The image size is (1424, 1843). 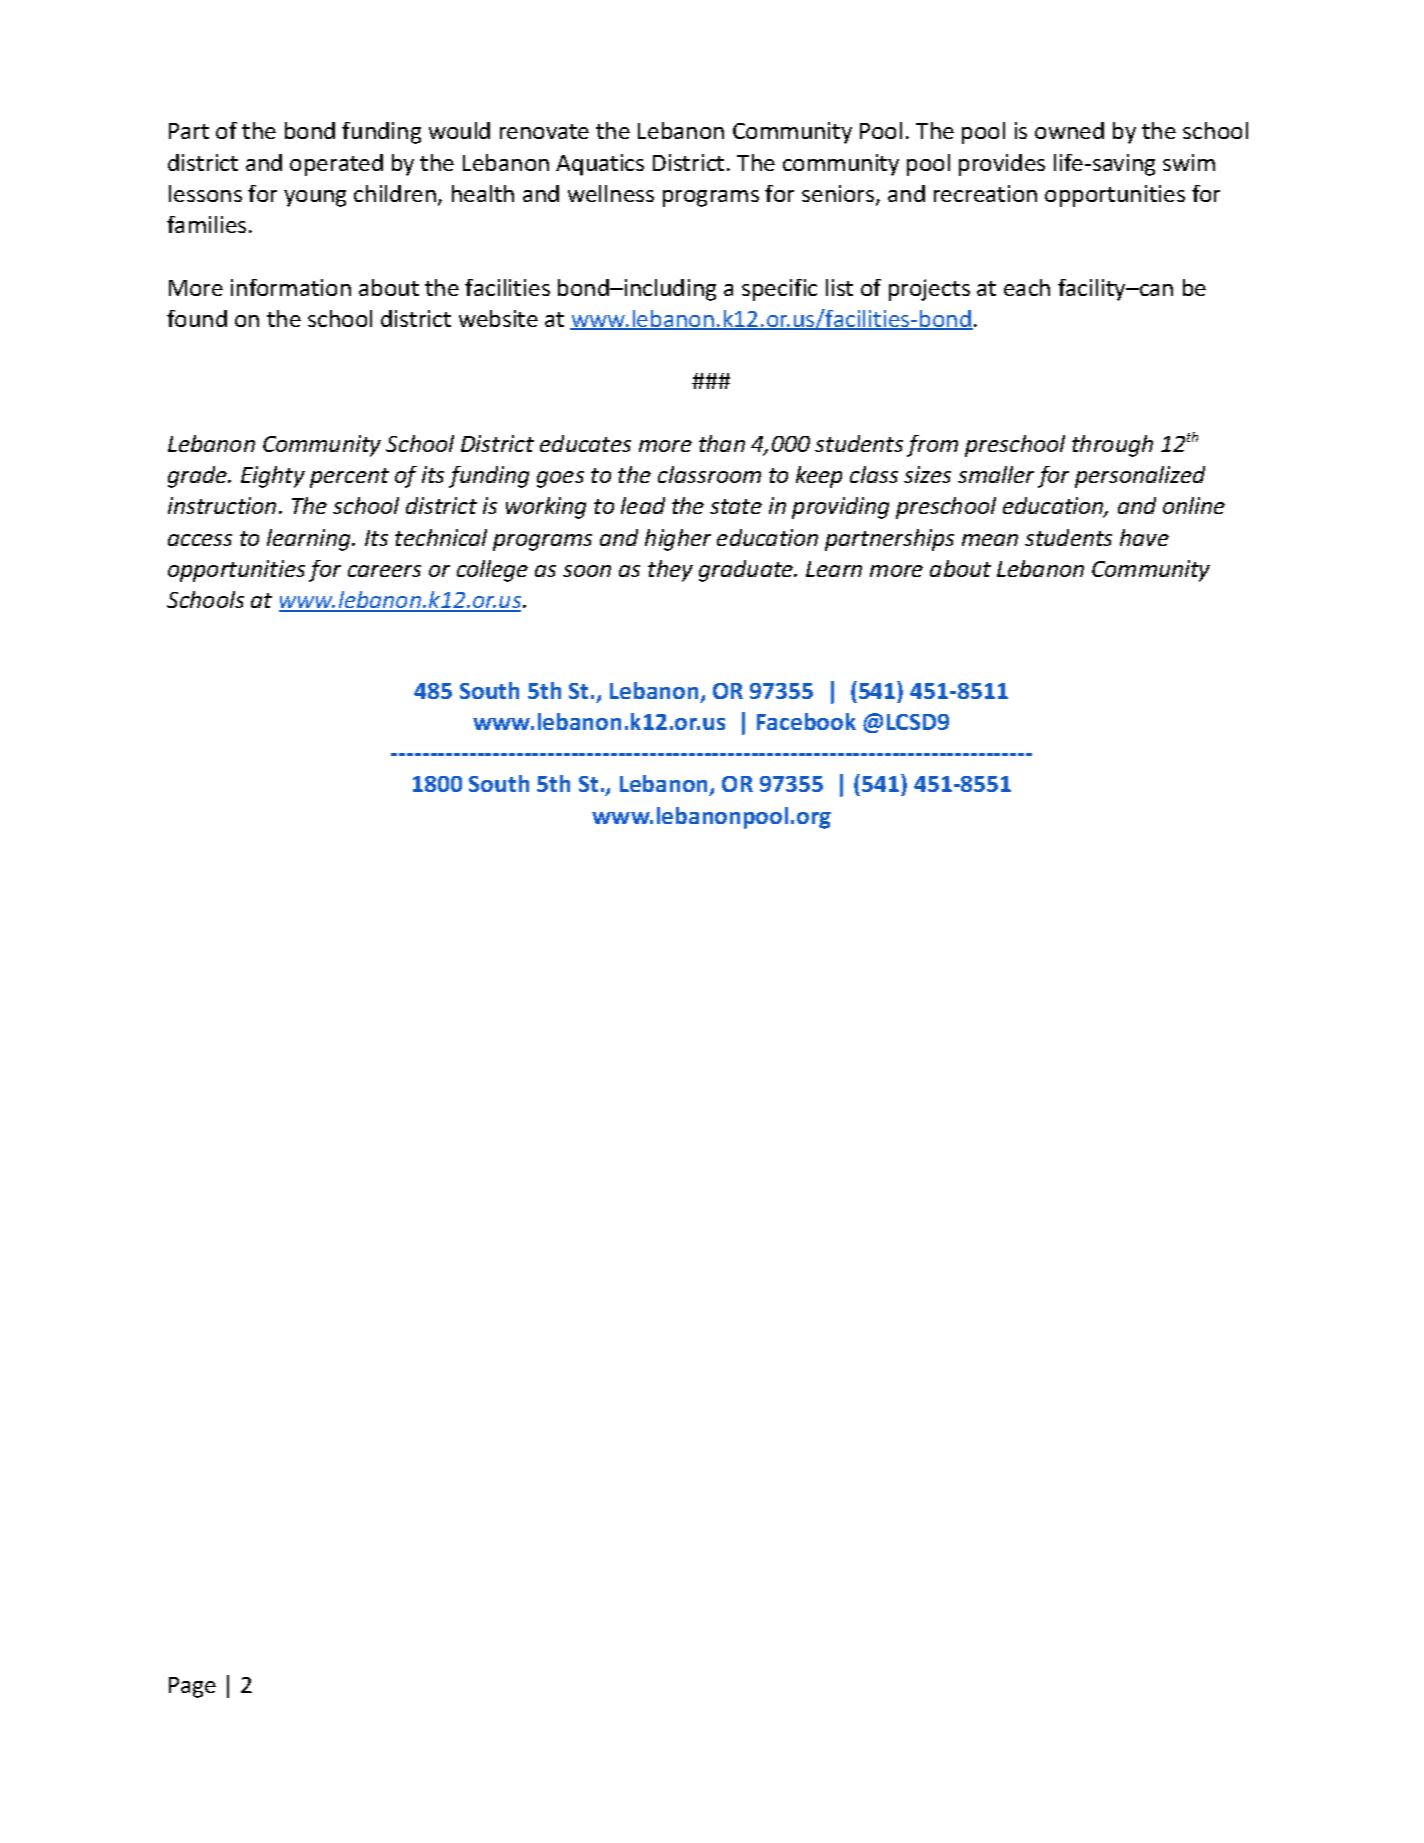 What do you see at coordinates (1144, 537) in the screenshot?
I see `have` at bounding box center [1144, 537].
